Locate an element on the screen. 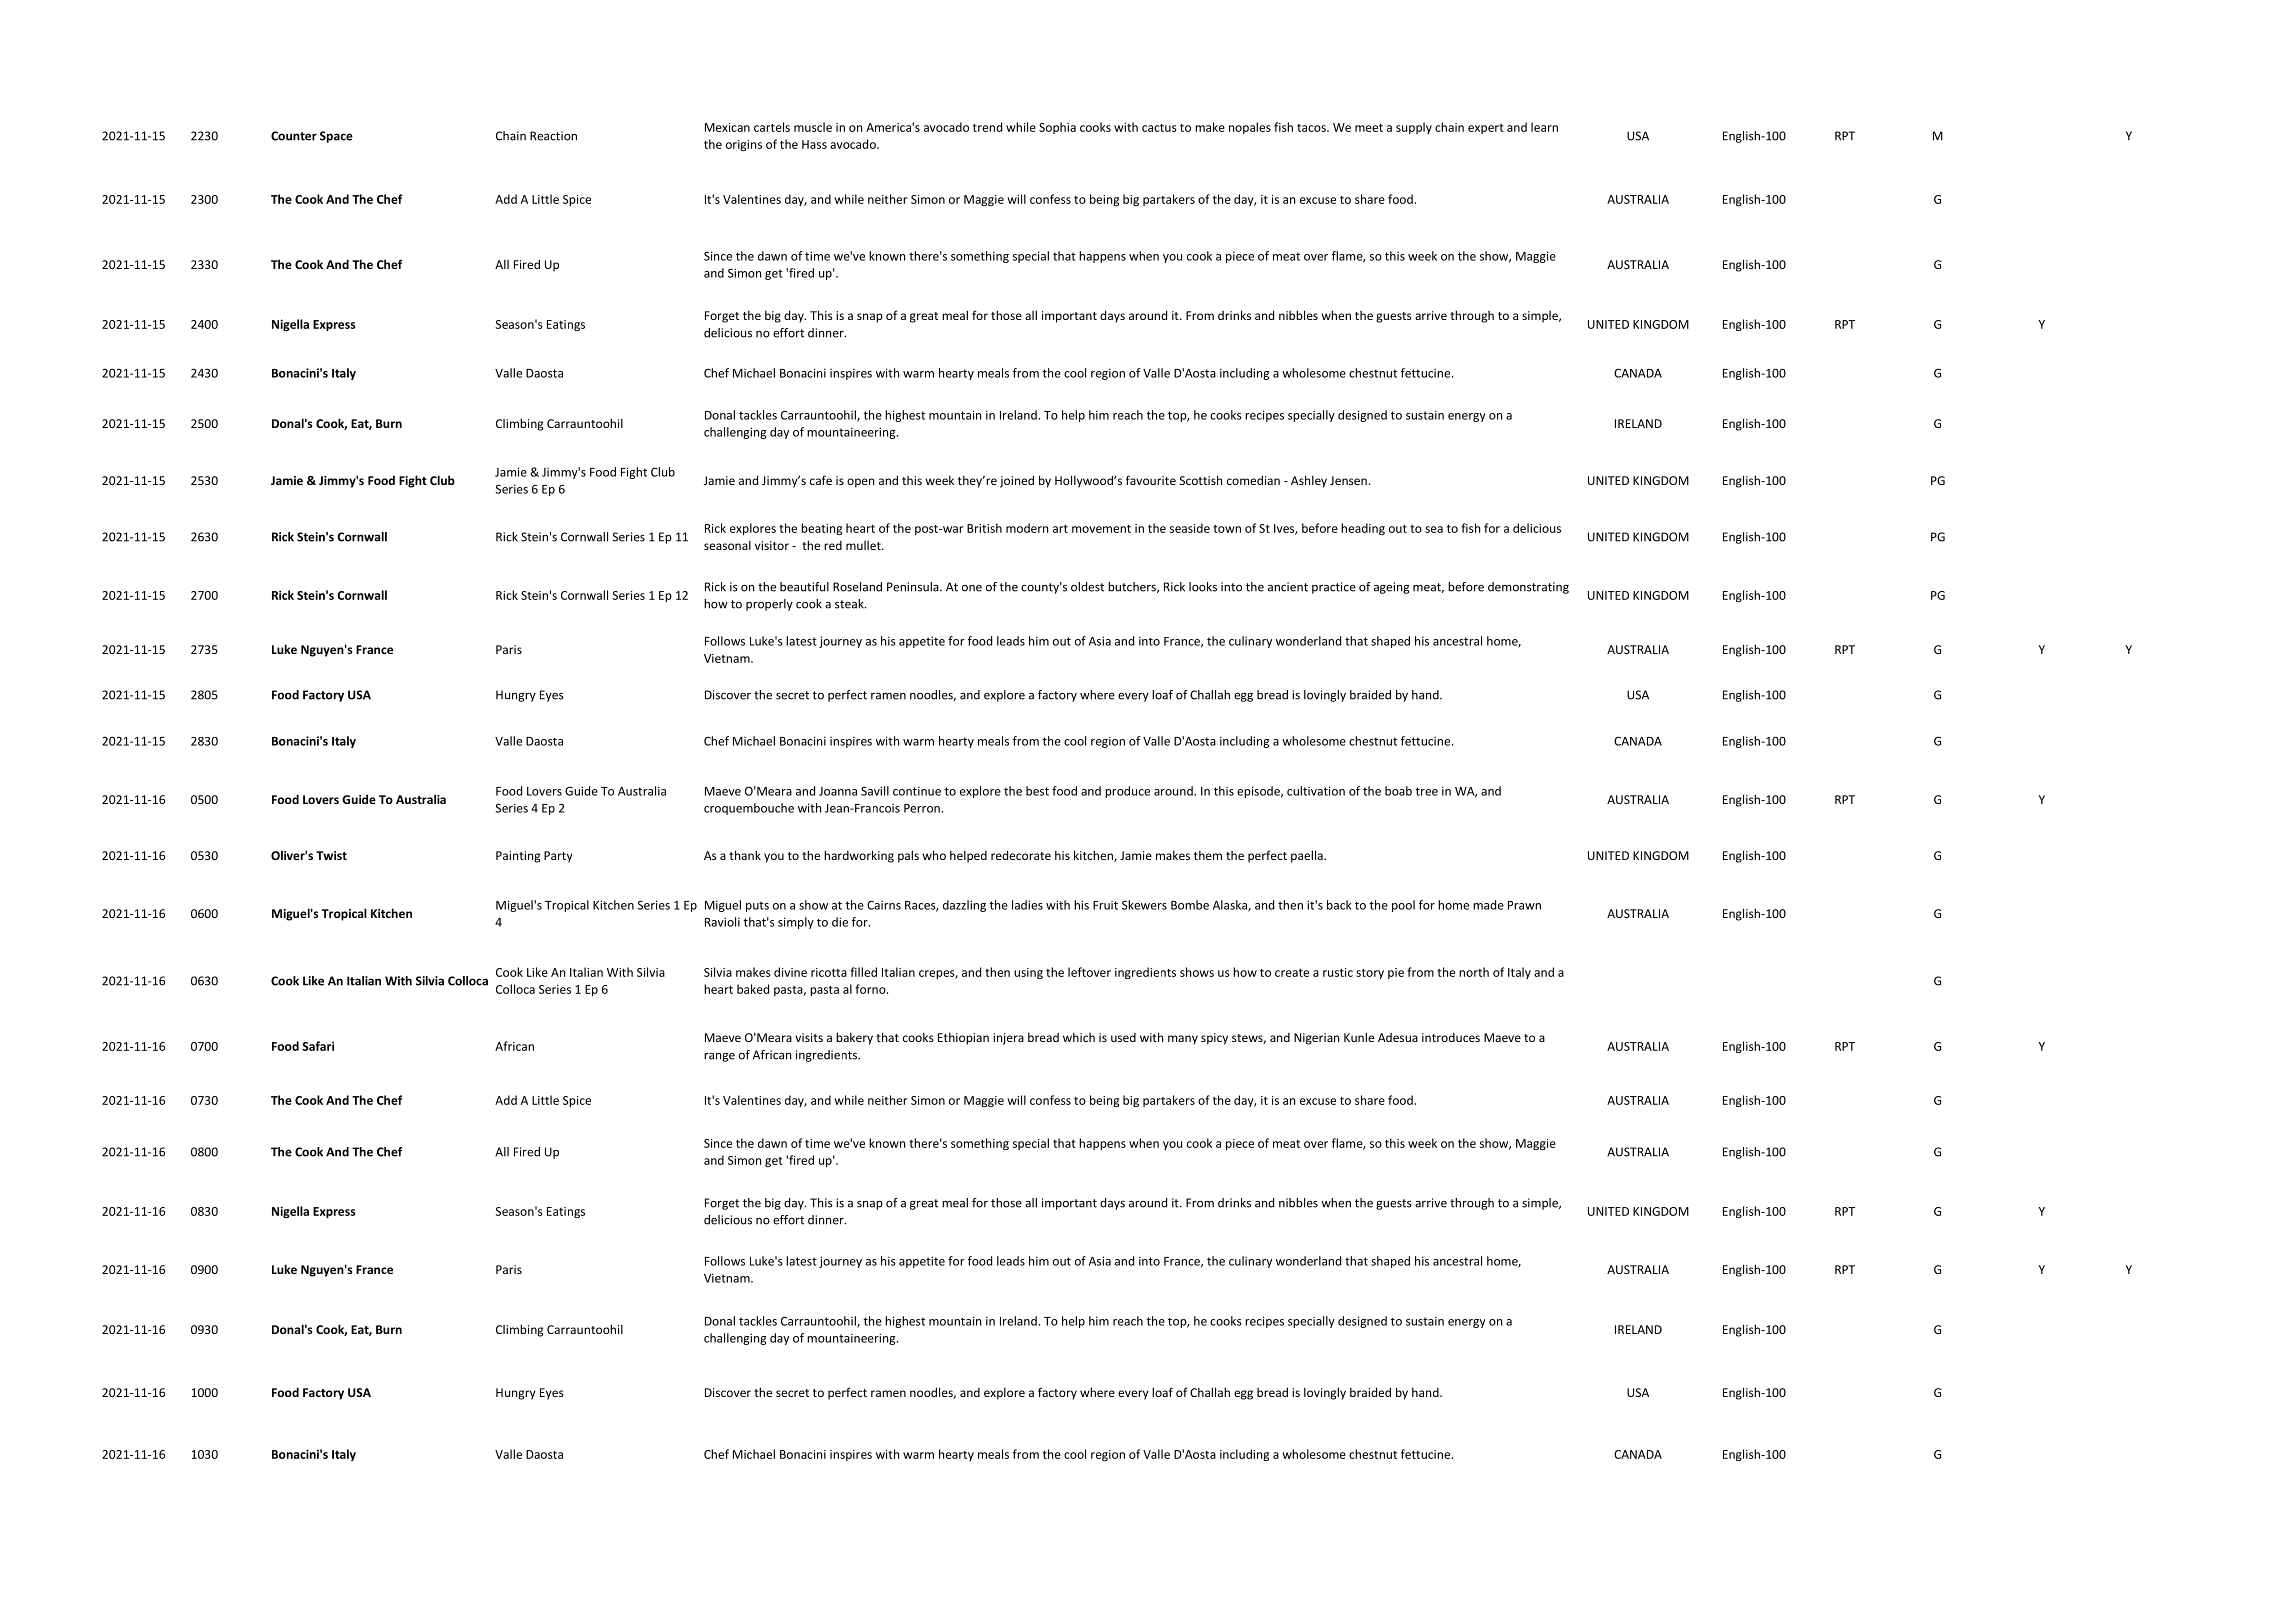 The width and height of the screenshot is (2291, 1620). Peninsula is located at coordinates (914, 587).
